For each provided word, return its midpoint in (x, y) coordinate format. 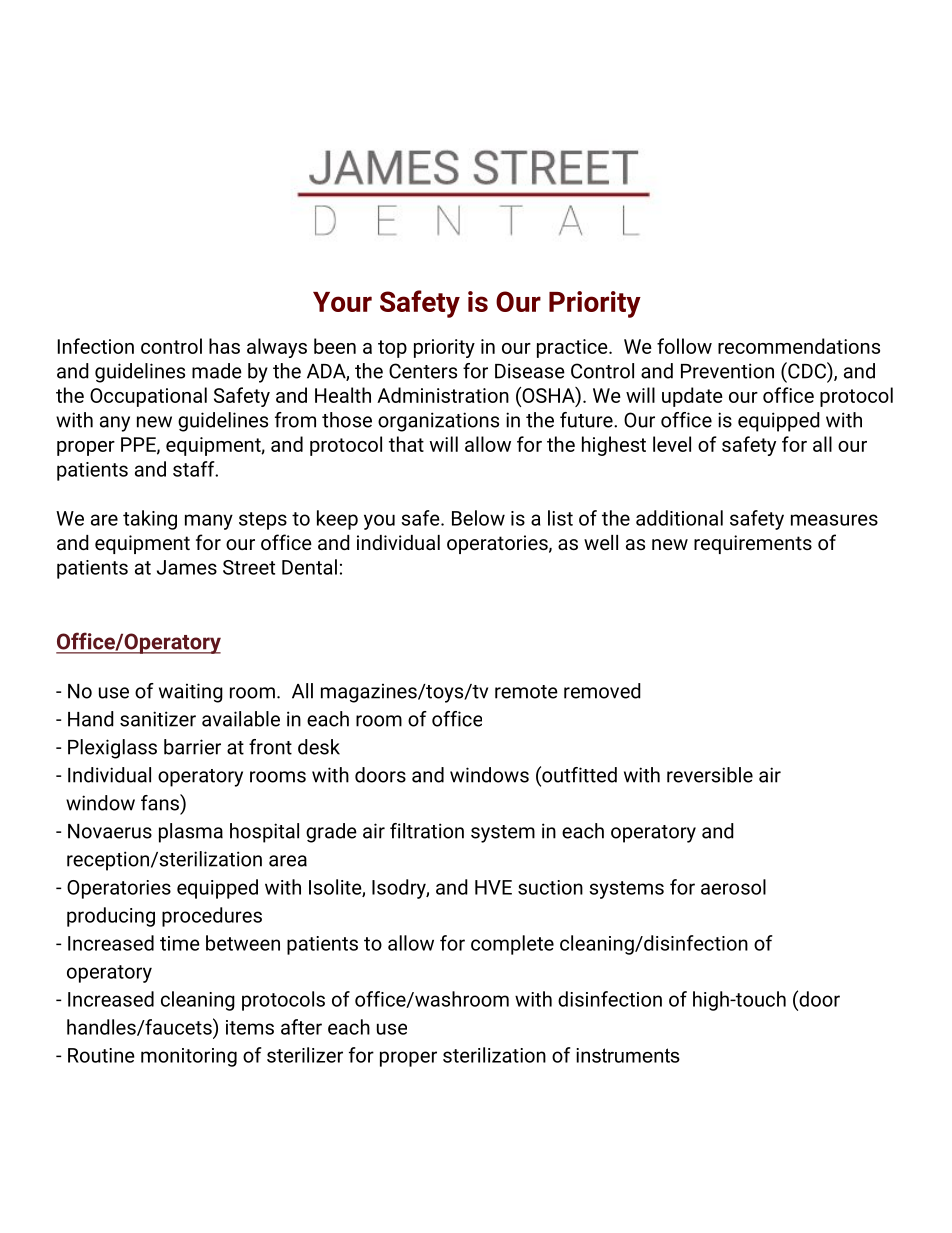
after (301, 1027)
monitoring (189, 1057)
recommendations (799, 346)
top (392, 349)
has (224, 346)
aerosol (733, 887)
